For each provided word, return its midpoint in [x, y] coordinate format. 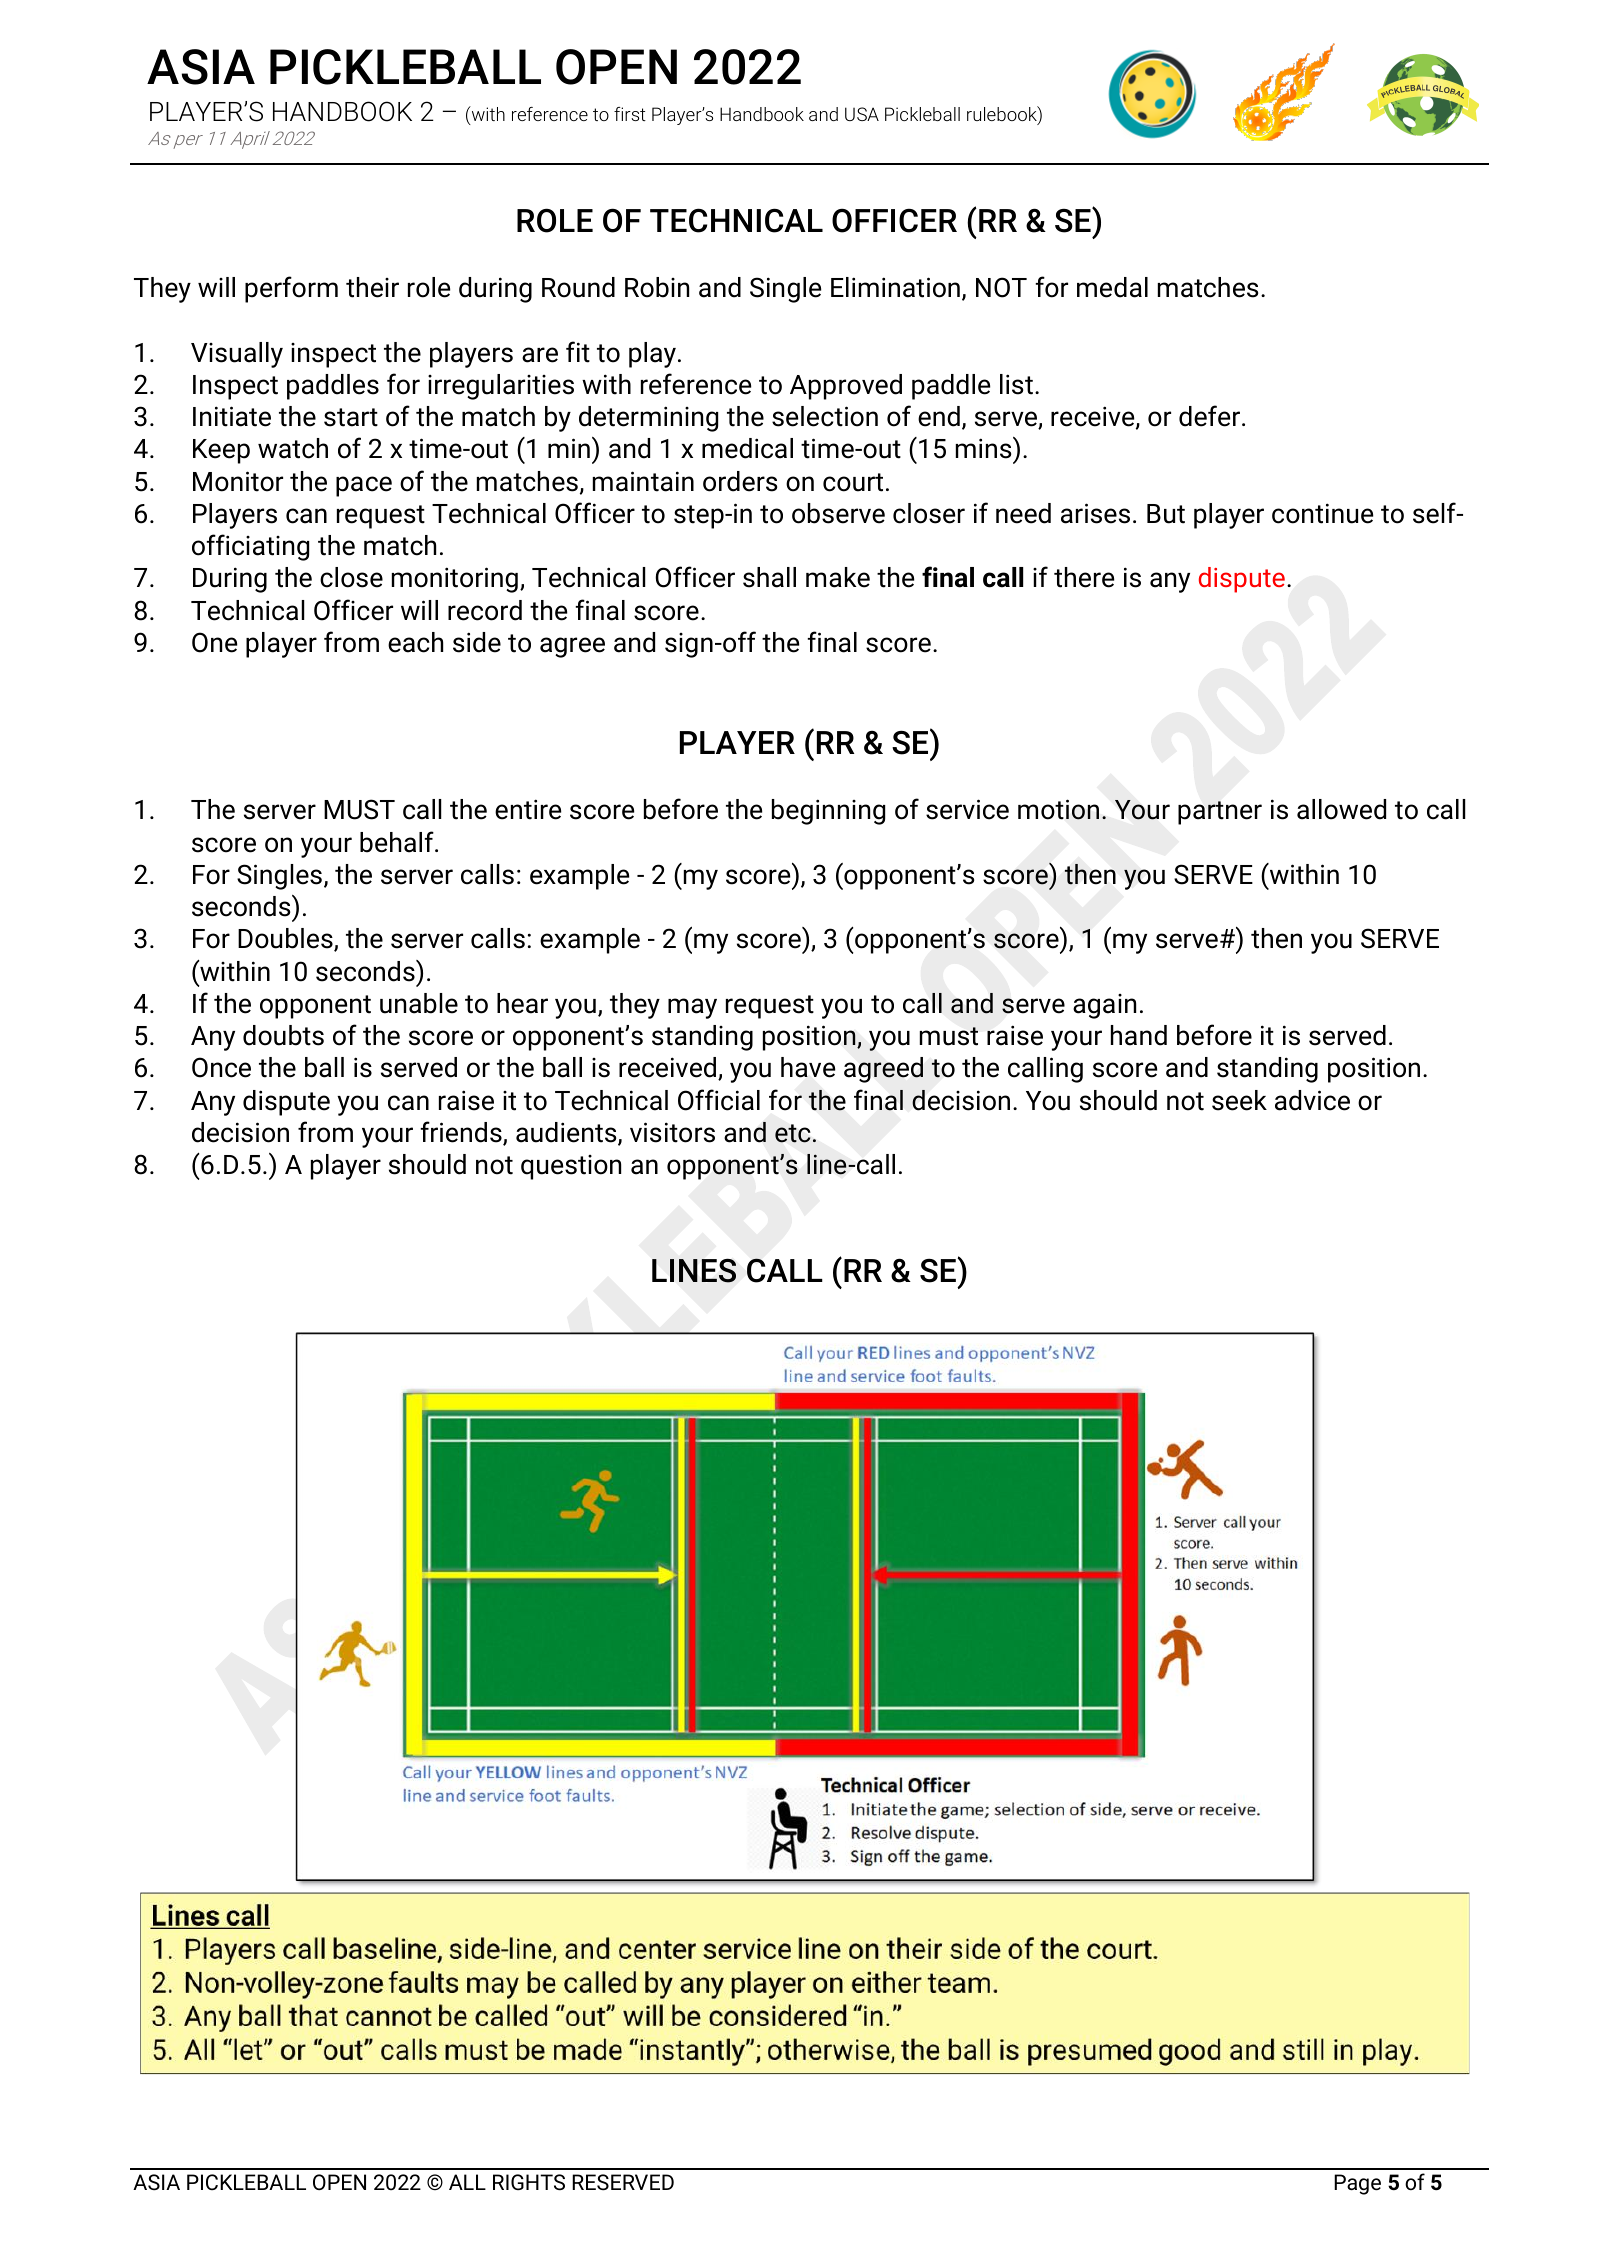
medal [1112, 287]
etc [792, 1133]
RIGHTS [529, 2182]
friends [462, 1133]
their [372, 287]
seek [1239, 1100]
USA [862, 114]
